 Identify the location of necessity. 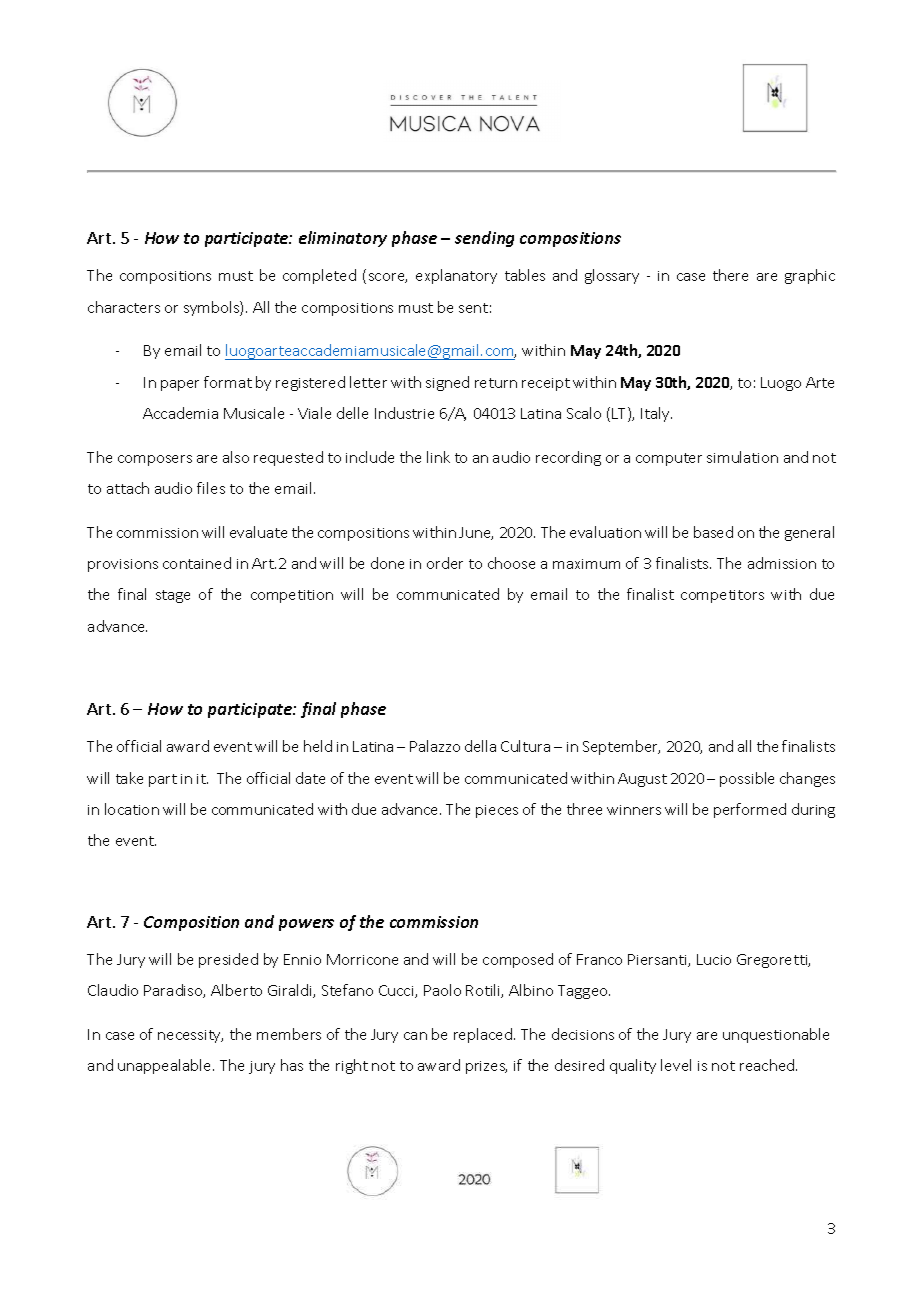
(190, 1036).
